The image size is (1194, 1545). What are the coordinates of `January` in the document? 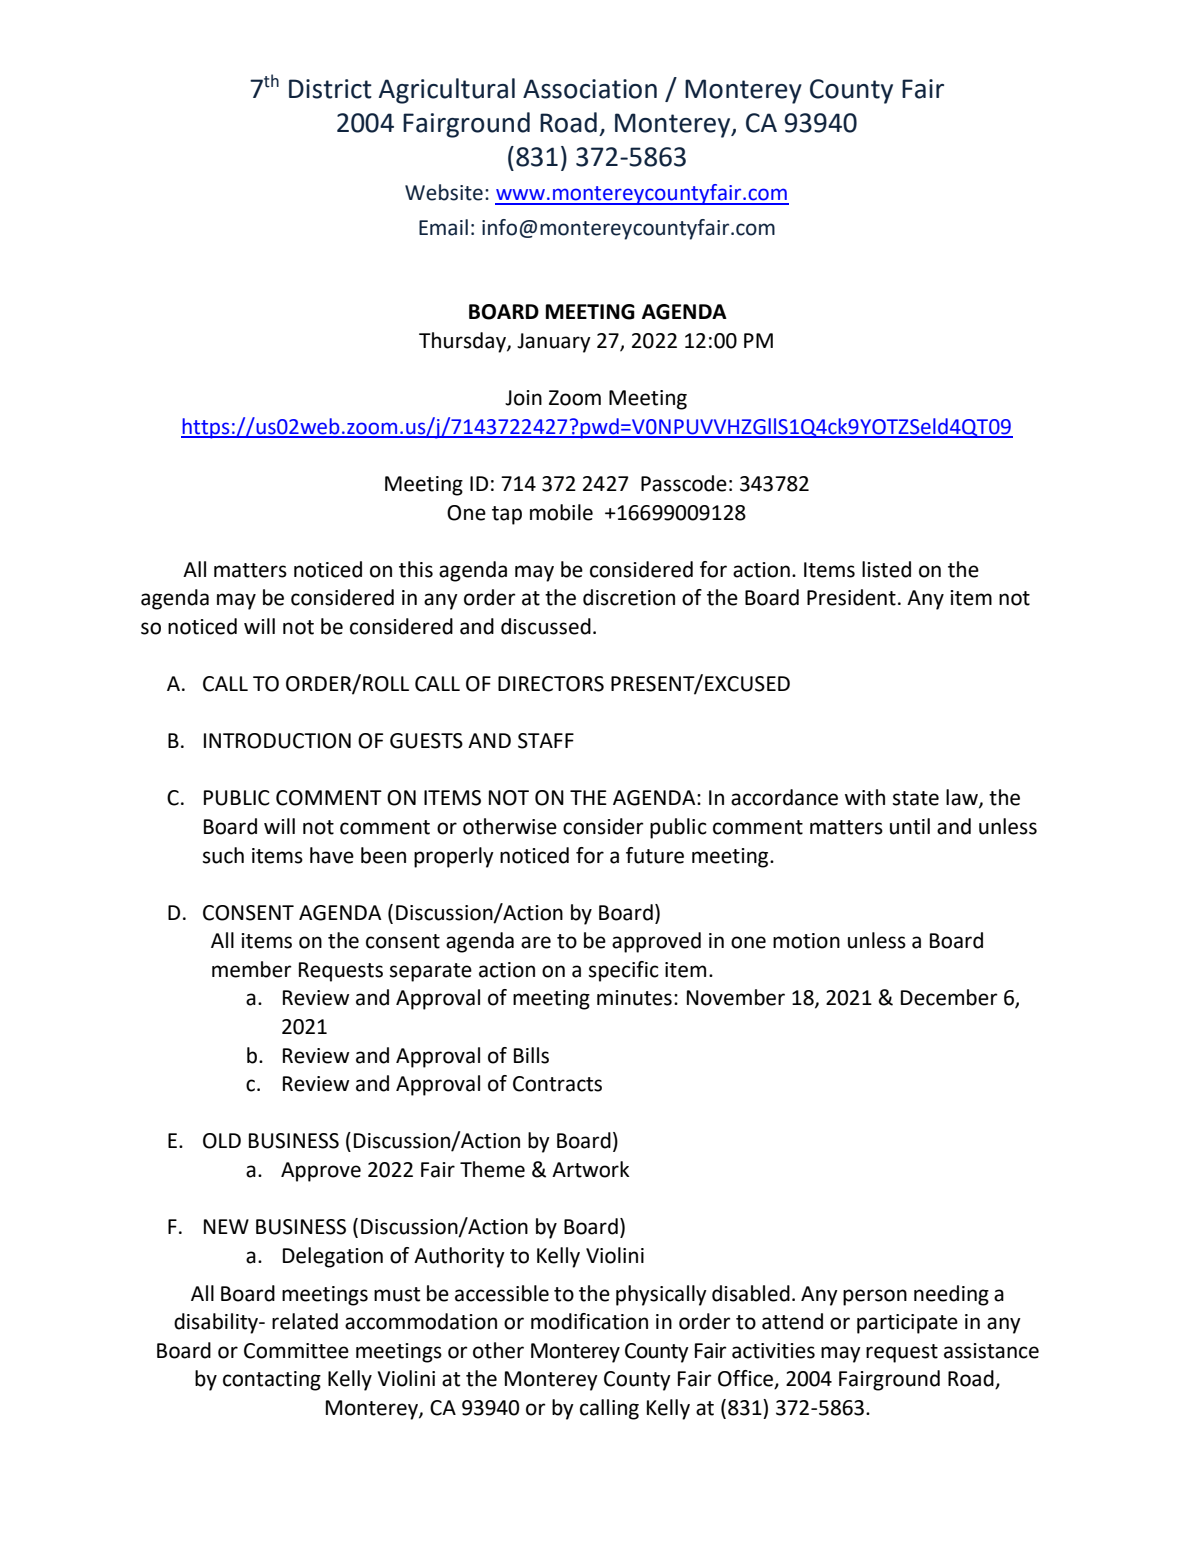 It's located at (554, 343).
